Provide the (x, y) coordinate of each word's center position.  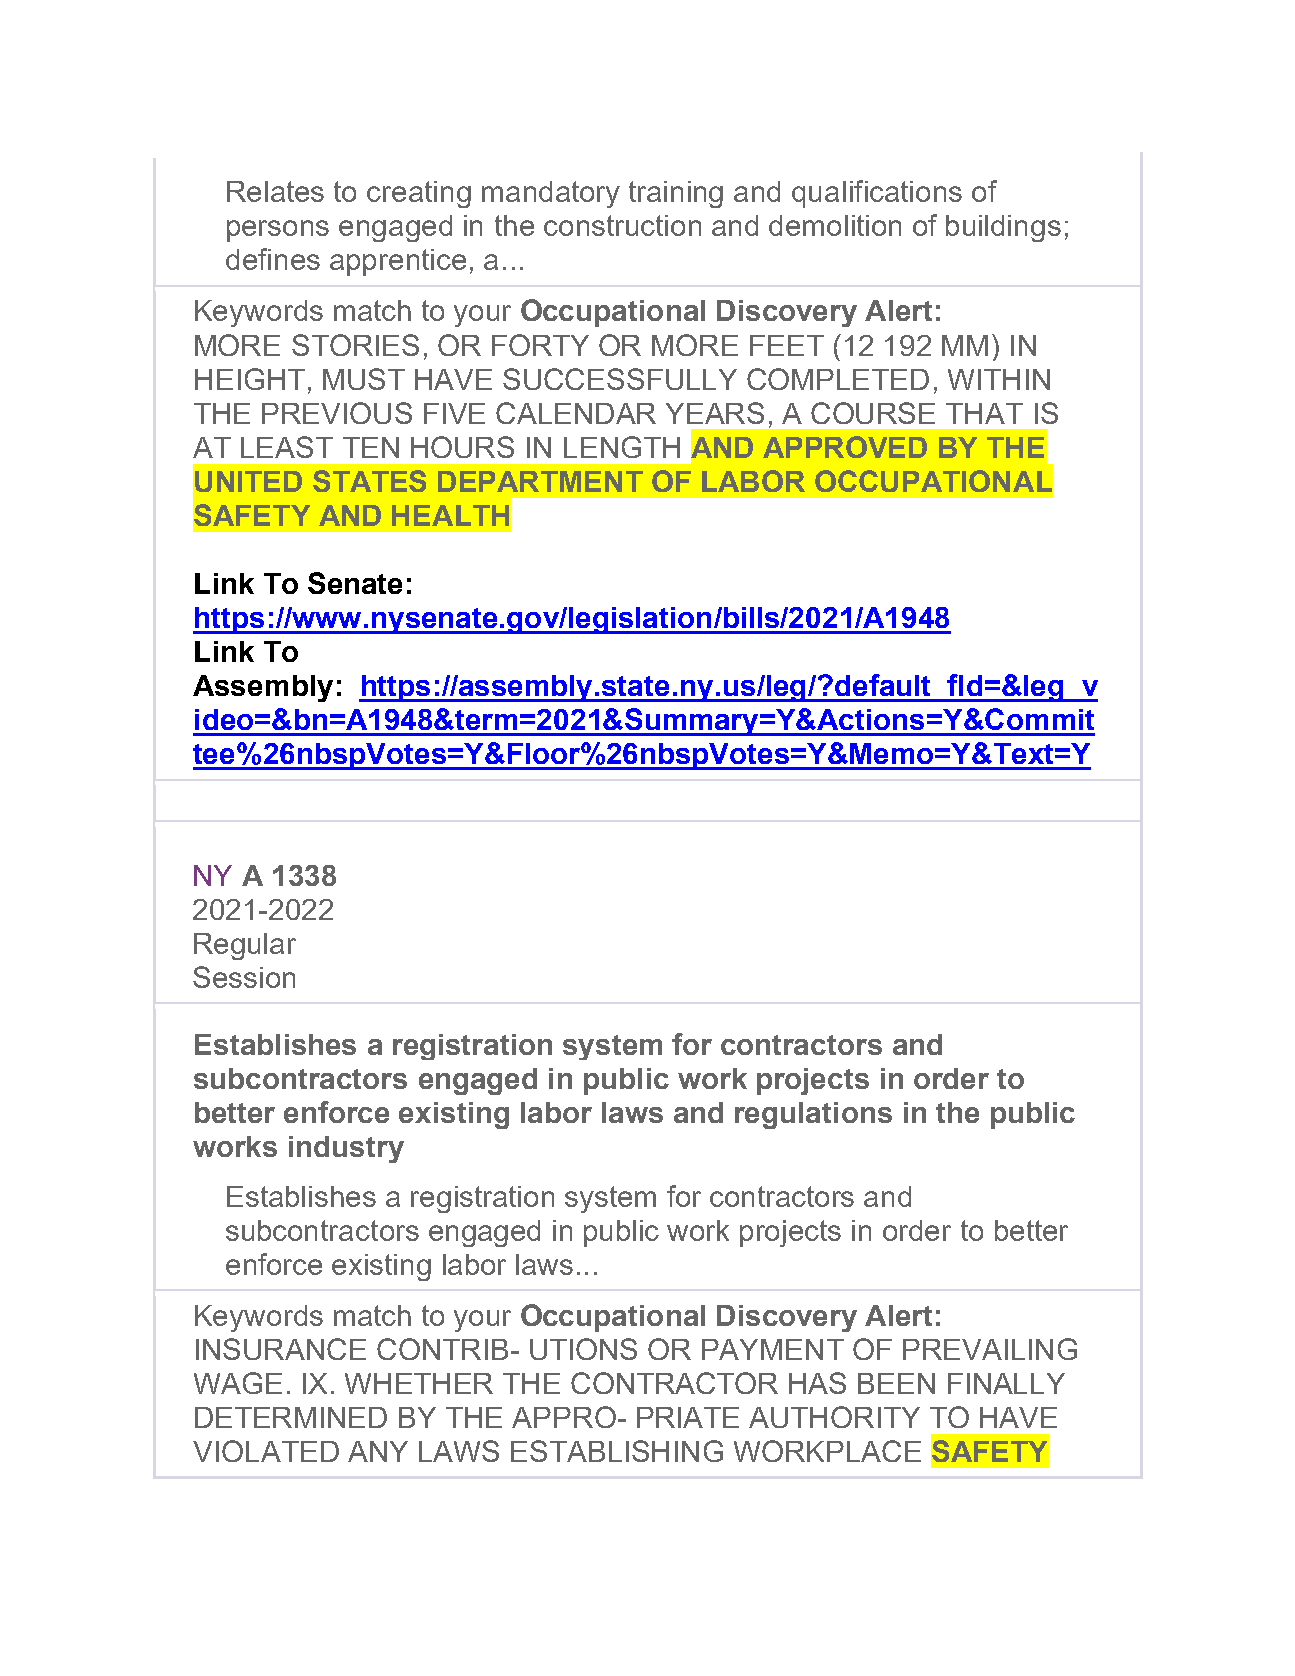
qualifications (877, 194)
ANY (378, 1451)
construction (622, 225)
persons (278, 231)
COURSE (873, 413)
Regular (245, 946)
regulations (813, 1115)
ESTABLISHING (617, 1451)
